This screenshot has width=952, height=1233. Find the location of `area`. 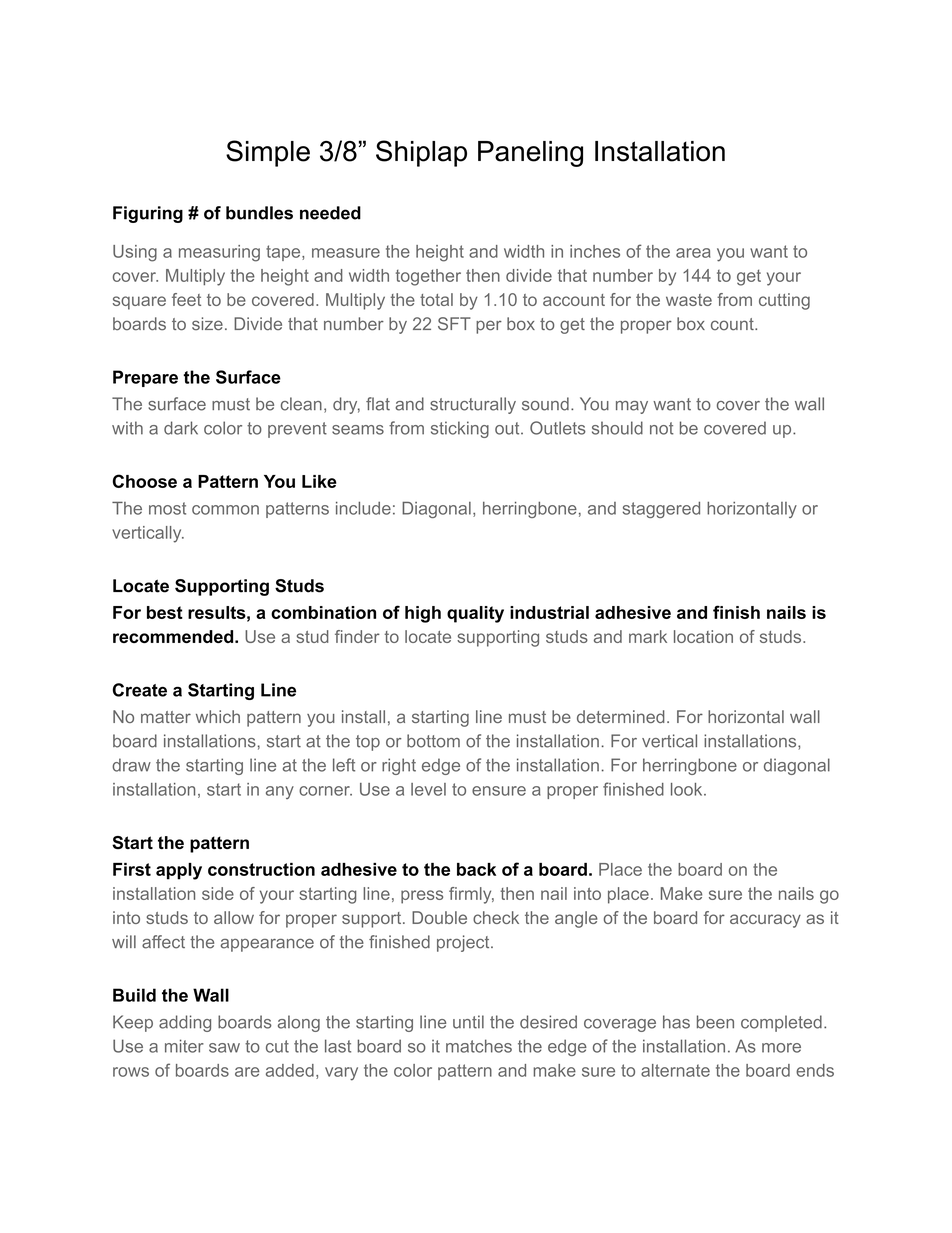

area is located at coordinates (693, 253).
